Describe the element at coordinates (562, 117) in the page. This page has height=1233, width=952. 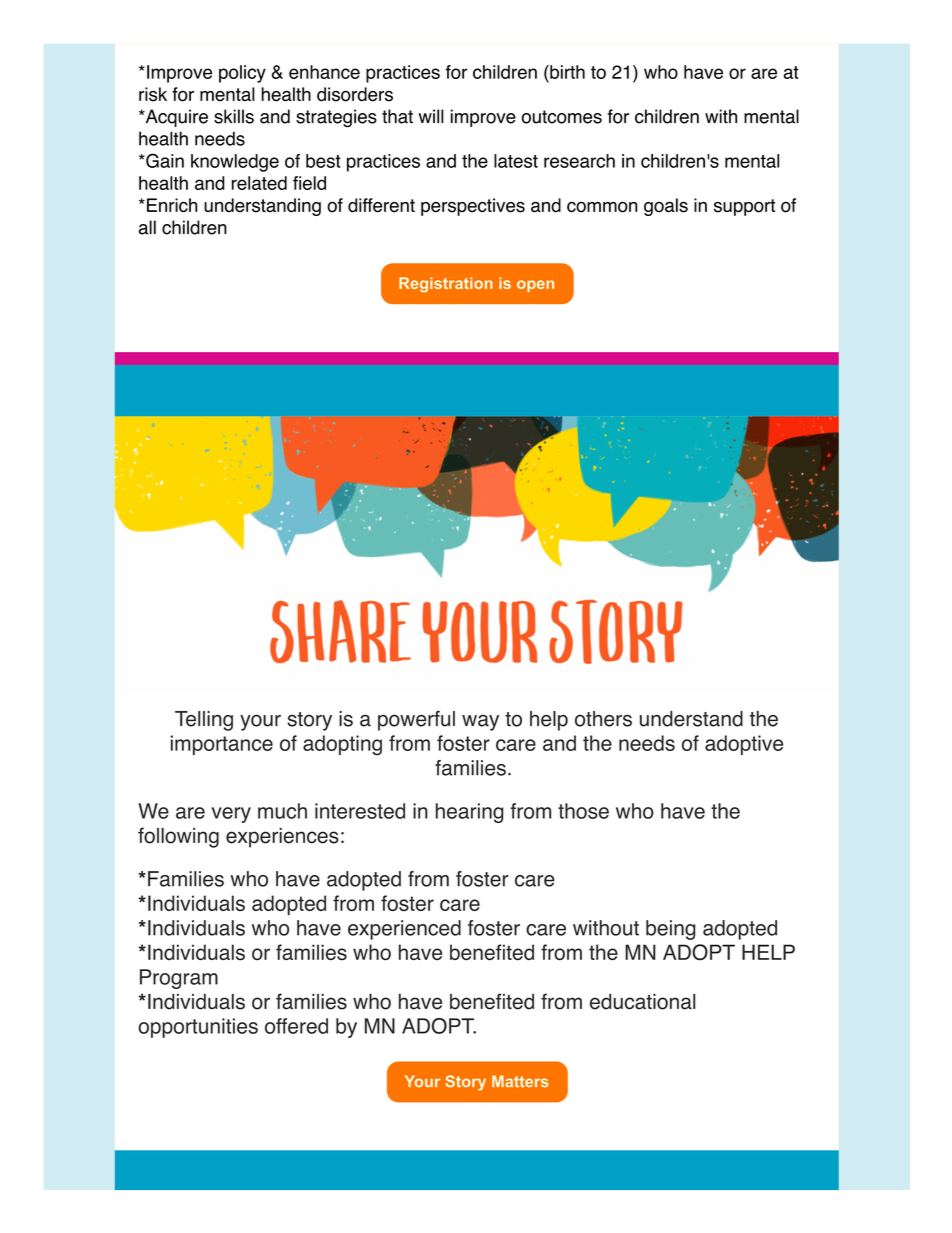
I see `outcomes` at that location.
